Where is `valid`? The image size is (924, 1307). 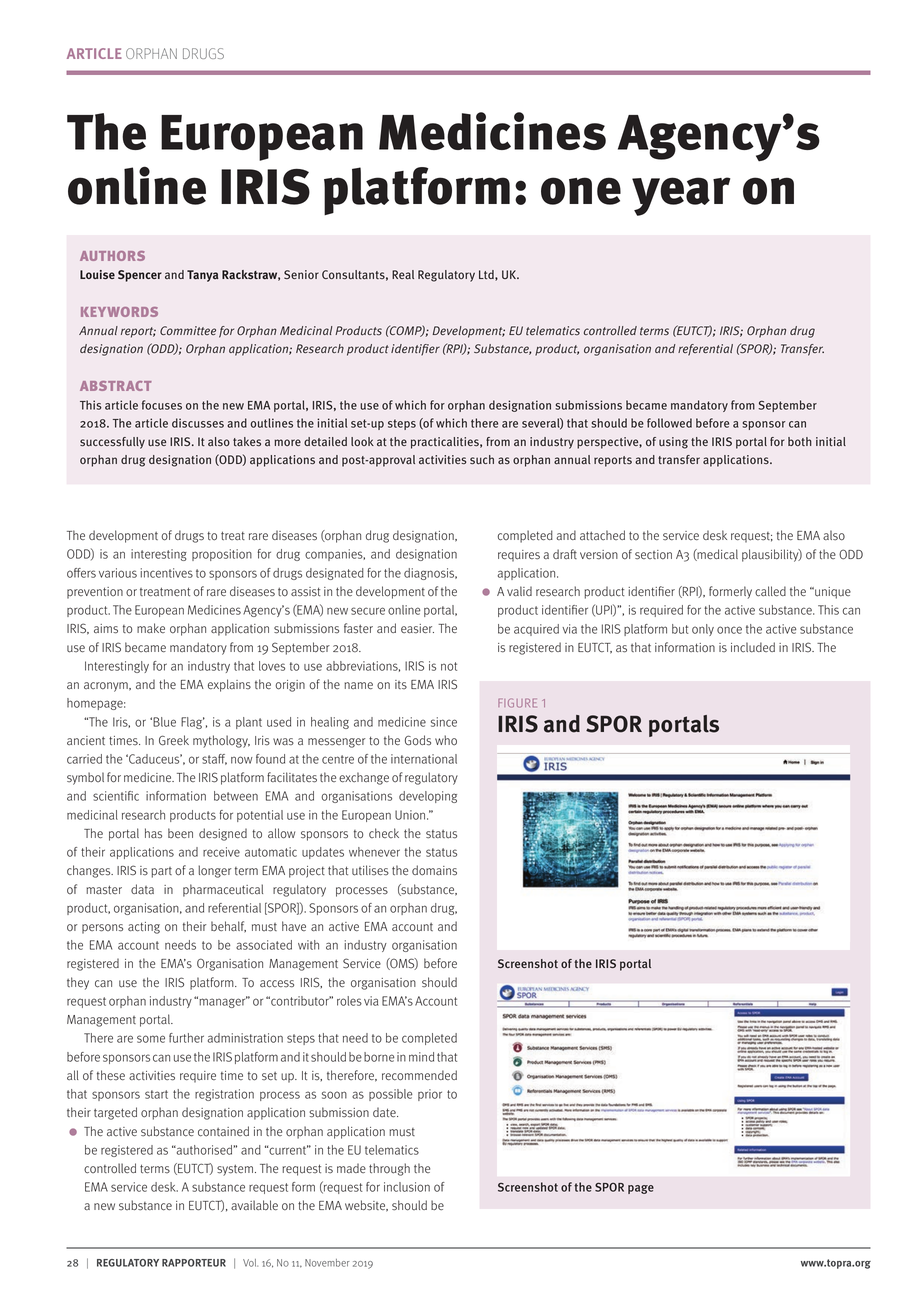
valid is located at coordinates (519, 591).
